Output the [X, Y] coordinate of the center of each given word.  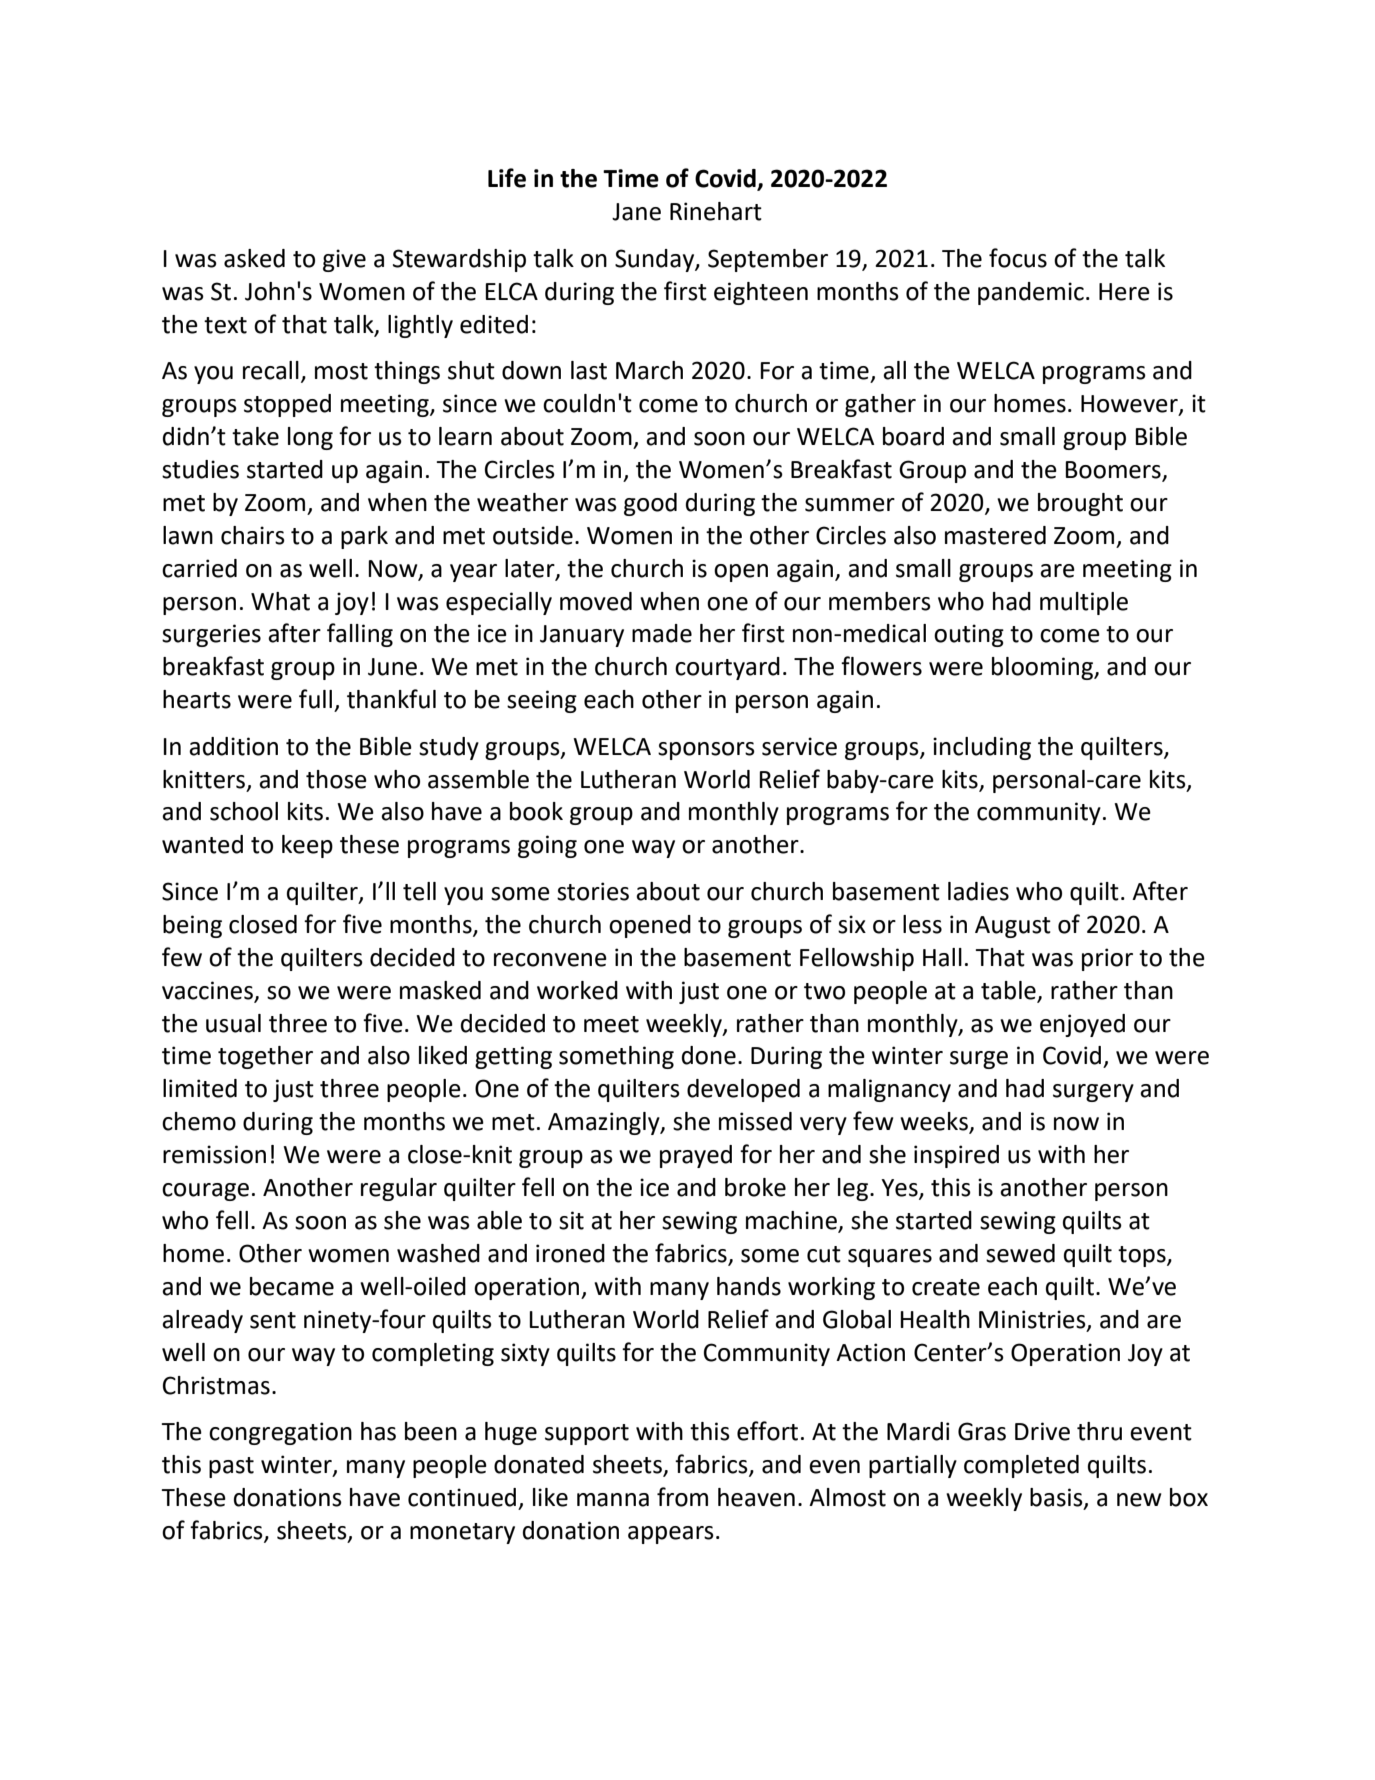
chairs [253, 535]
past [231, 1467]
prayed [696, 1156]
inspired [956, 1156]
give [344, 260]
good [650, 504]
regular [399, 1189]
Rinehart [716, 211]
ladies [978, 891]
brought [1080, 504]
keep [307, 846]
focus [1018, 258]
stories [593, 891]
